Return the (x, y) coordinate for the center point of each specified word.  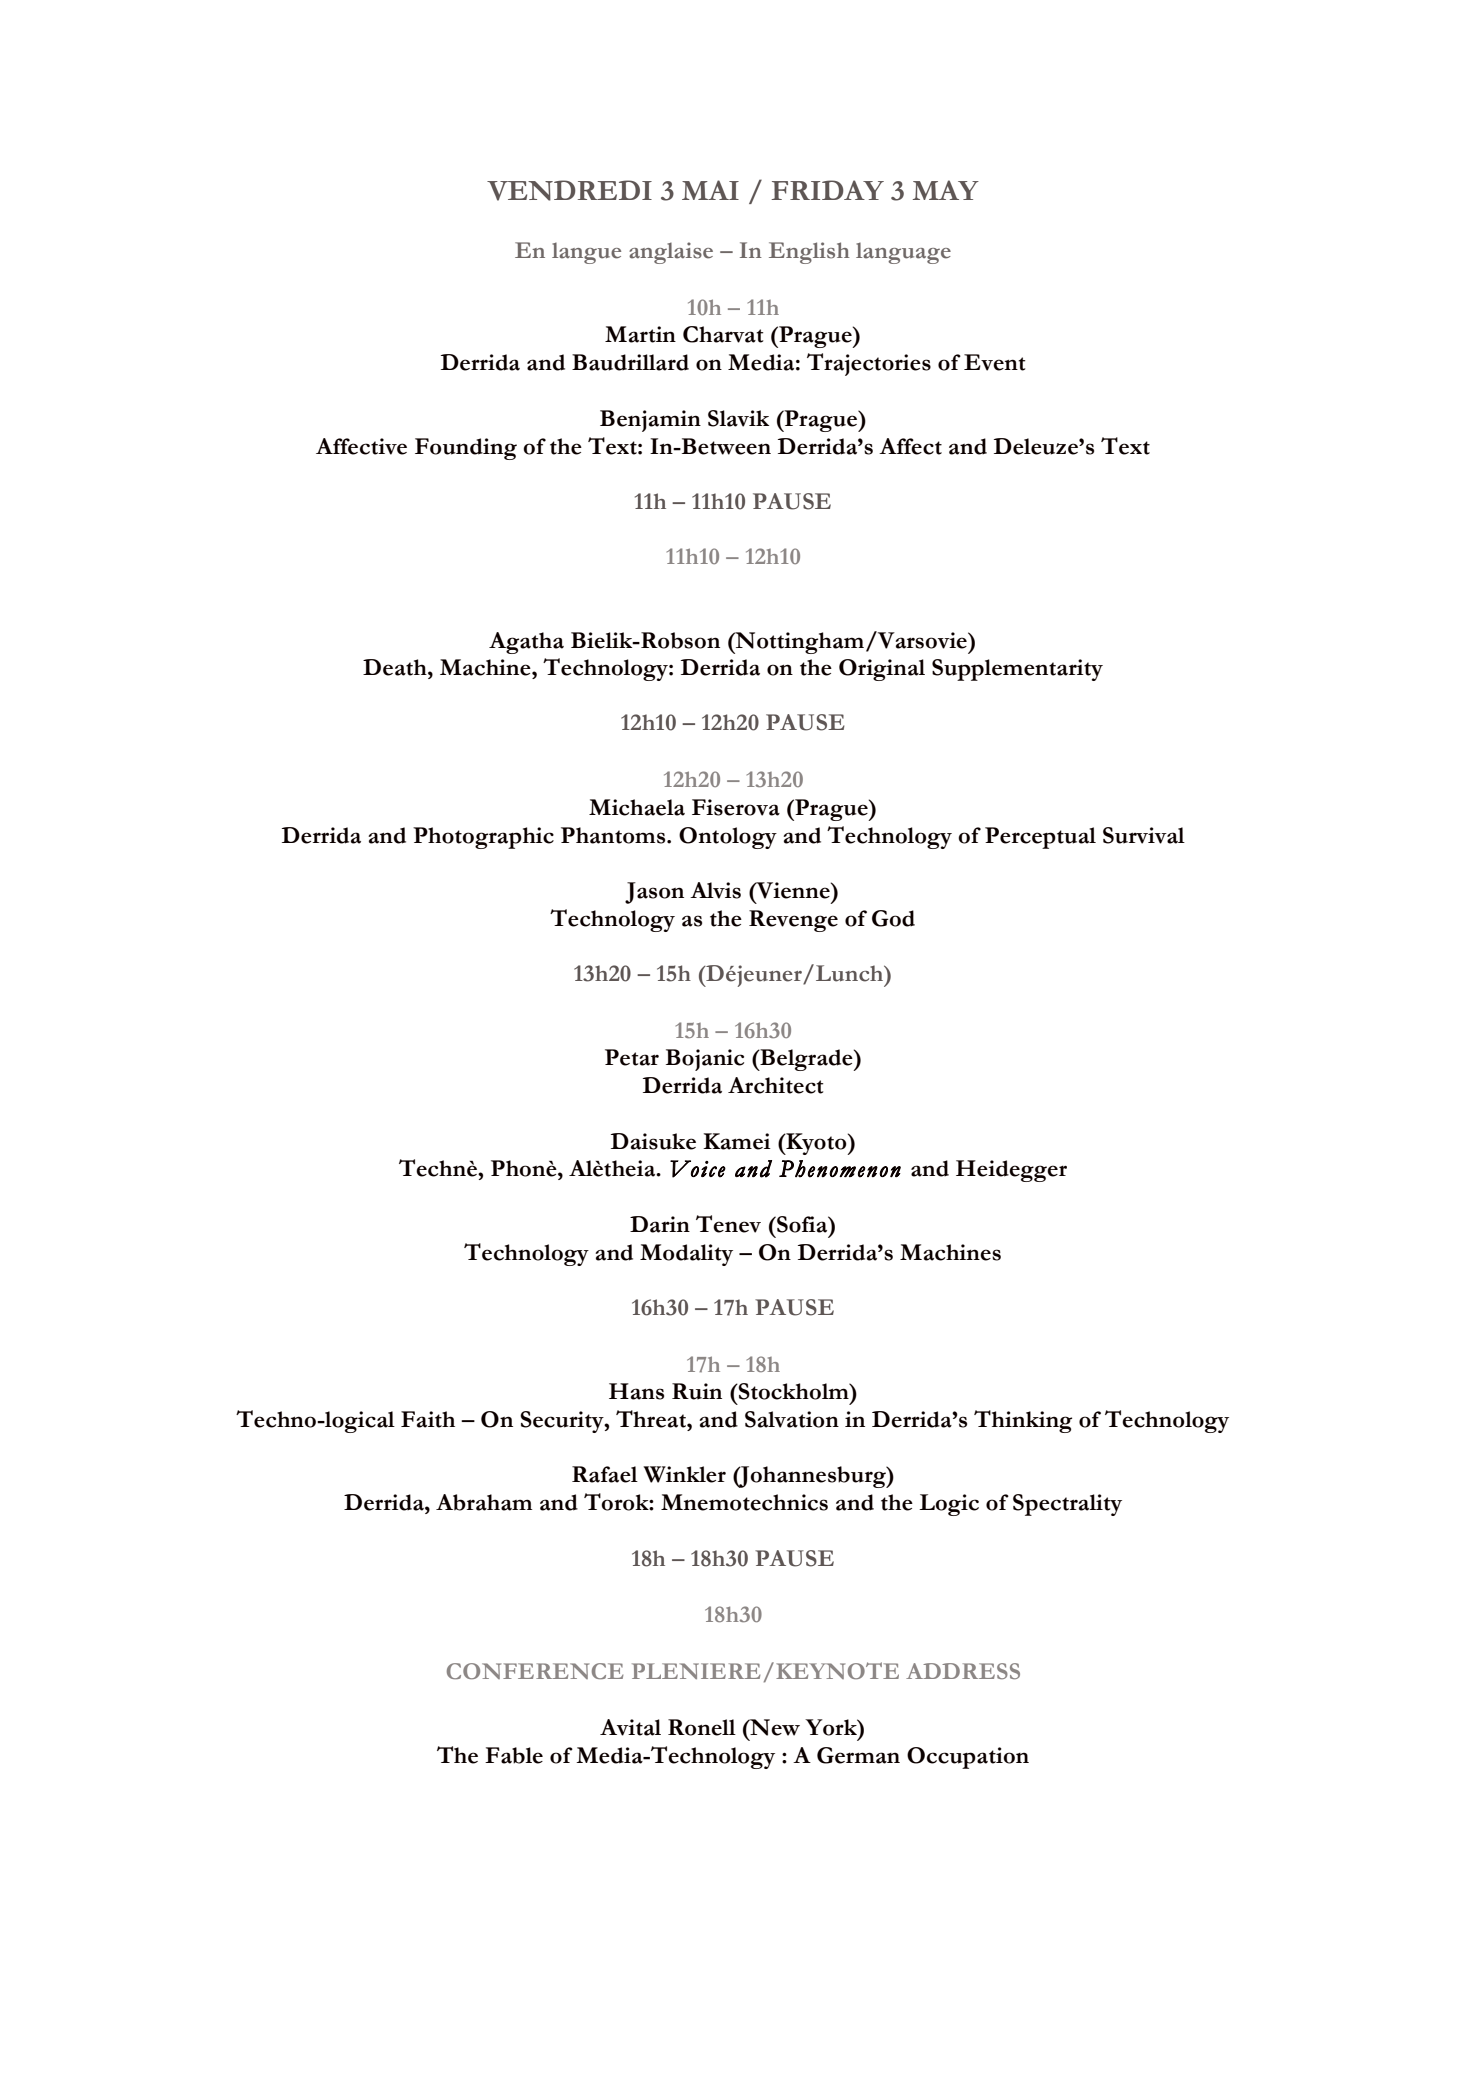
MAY (946, 190)
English (809, 253)
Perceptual (1040, 838)
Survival (1144, 835)
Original (882, 670)
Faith (428, 1419)
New (774, 1727)
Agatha (526, 643)
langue (586, 253)
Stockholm (794, 1391)
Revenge (793, 921)
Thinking (1023, 1421)
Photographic (483, 838)
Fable (514, 1755)
